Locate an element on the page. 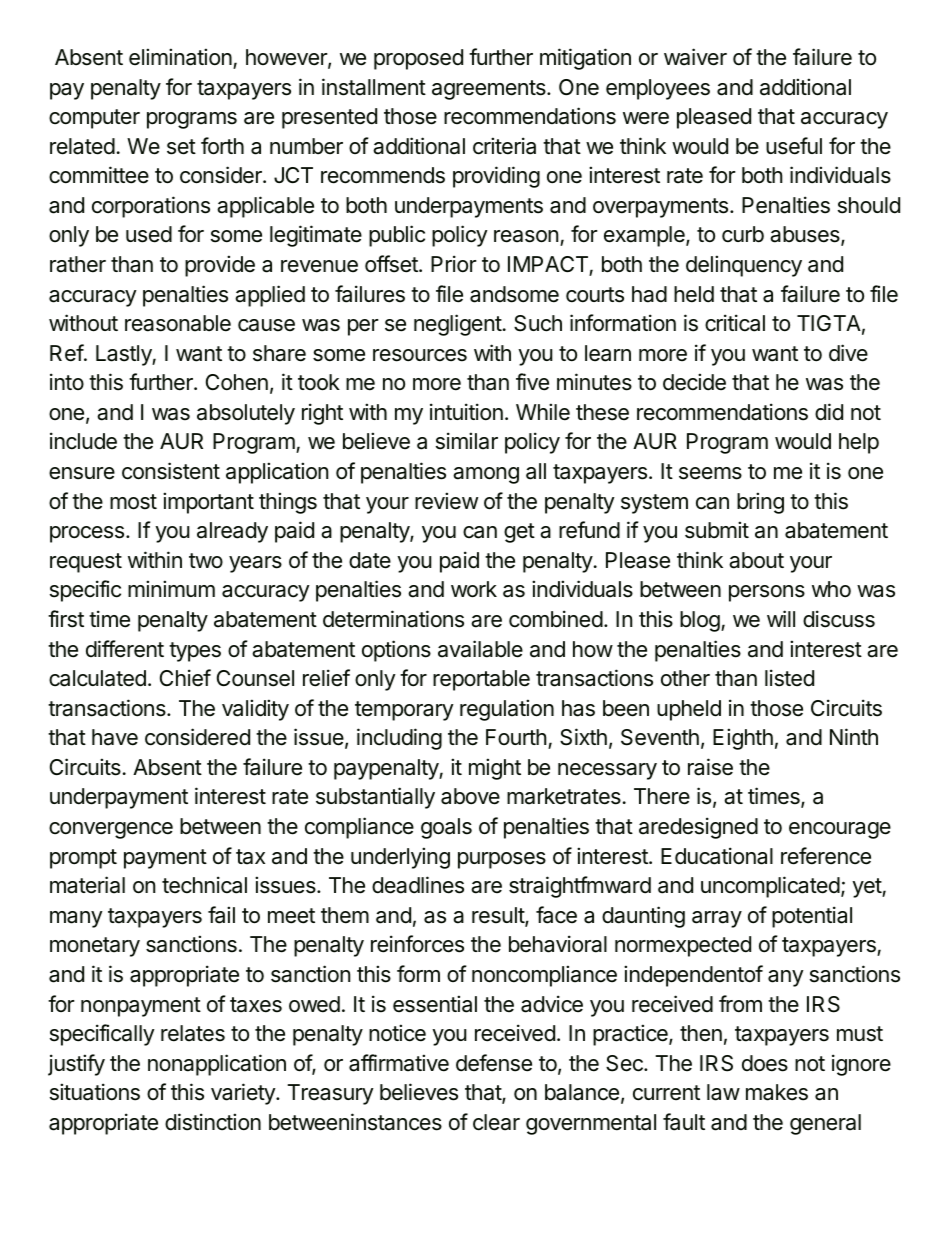  bring is located at coordinates (760, 503).
